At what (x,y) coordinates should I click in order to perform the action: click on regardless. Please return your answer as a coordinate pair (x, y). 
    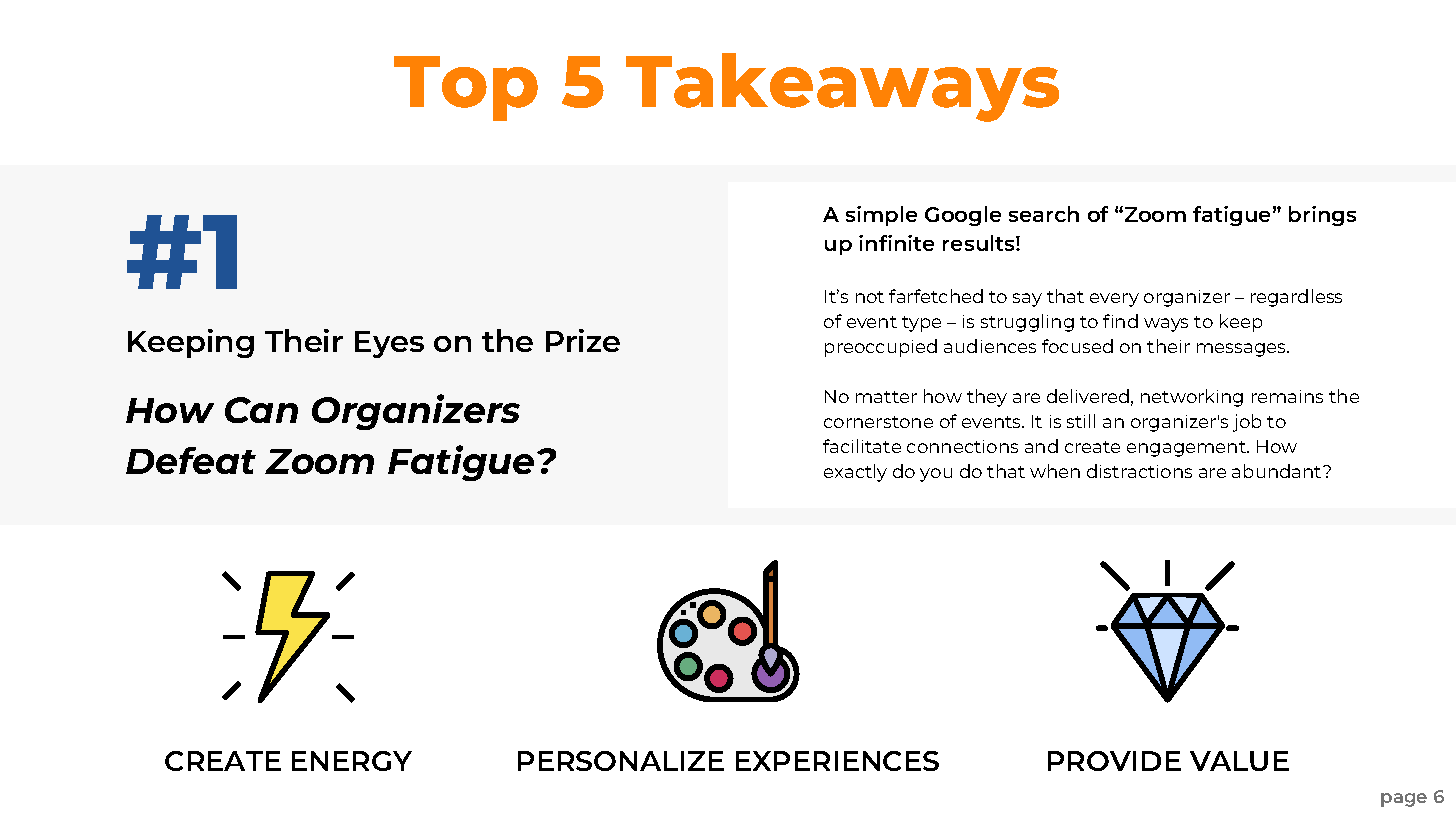
    Looking at the image, I should click on (1296, 298).
